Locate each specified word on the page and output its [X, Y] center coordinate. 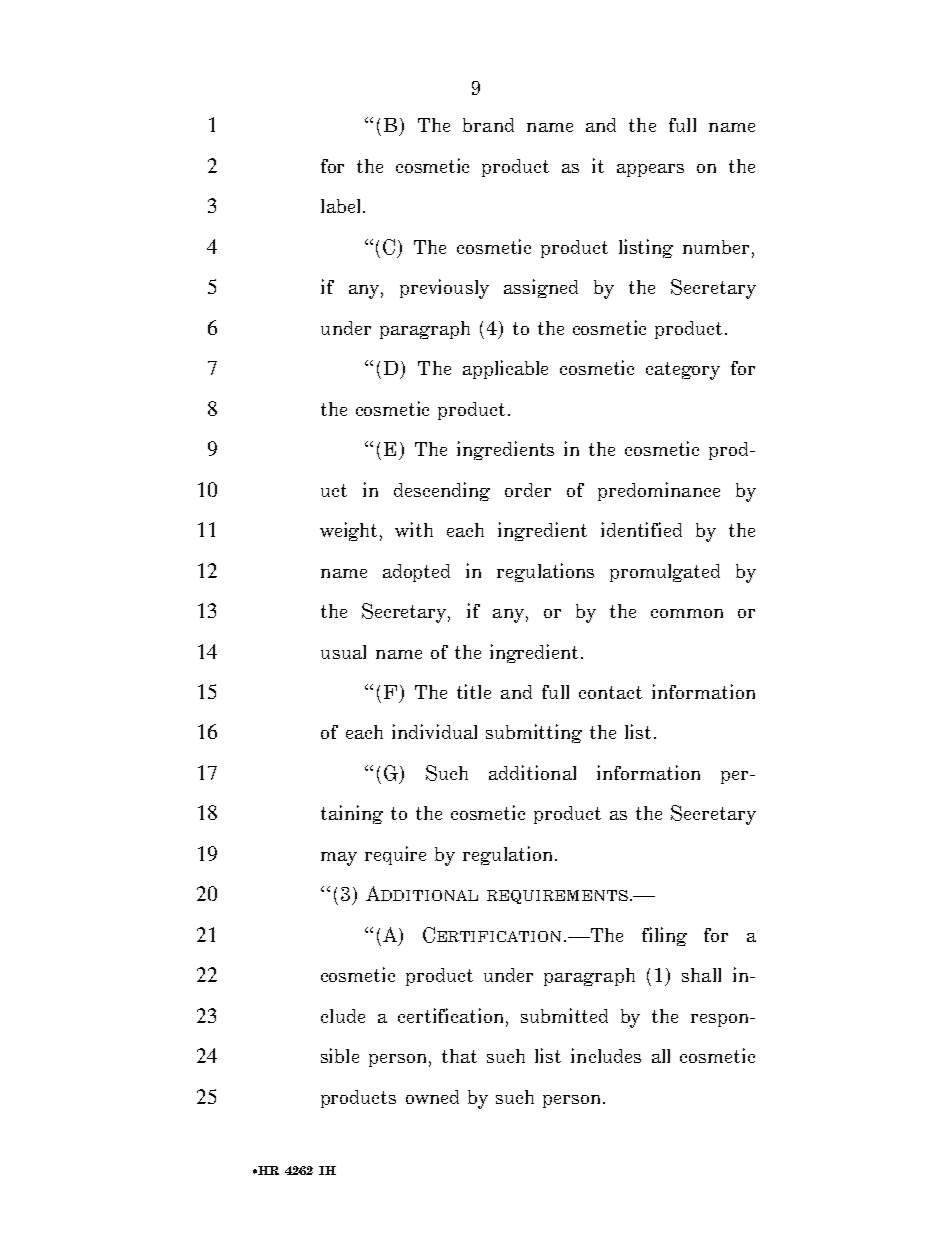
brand [488, 125]
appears [650, 170]
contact [610, 692]
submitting [534, 733]
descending [442, 491]
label [342, 206]
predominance [659, 491]
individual [434, 731]
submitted [564, 1015]
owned [432, 1097]
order [528, 490]
